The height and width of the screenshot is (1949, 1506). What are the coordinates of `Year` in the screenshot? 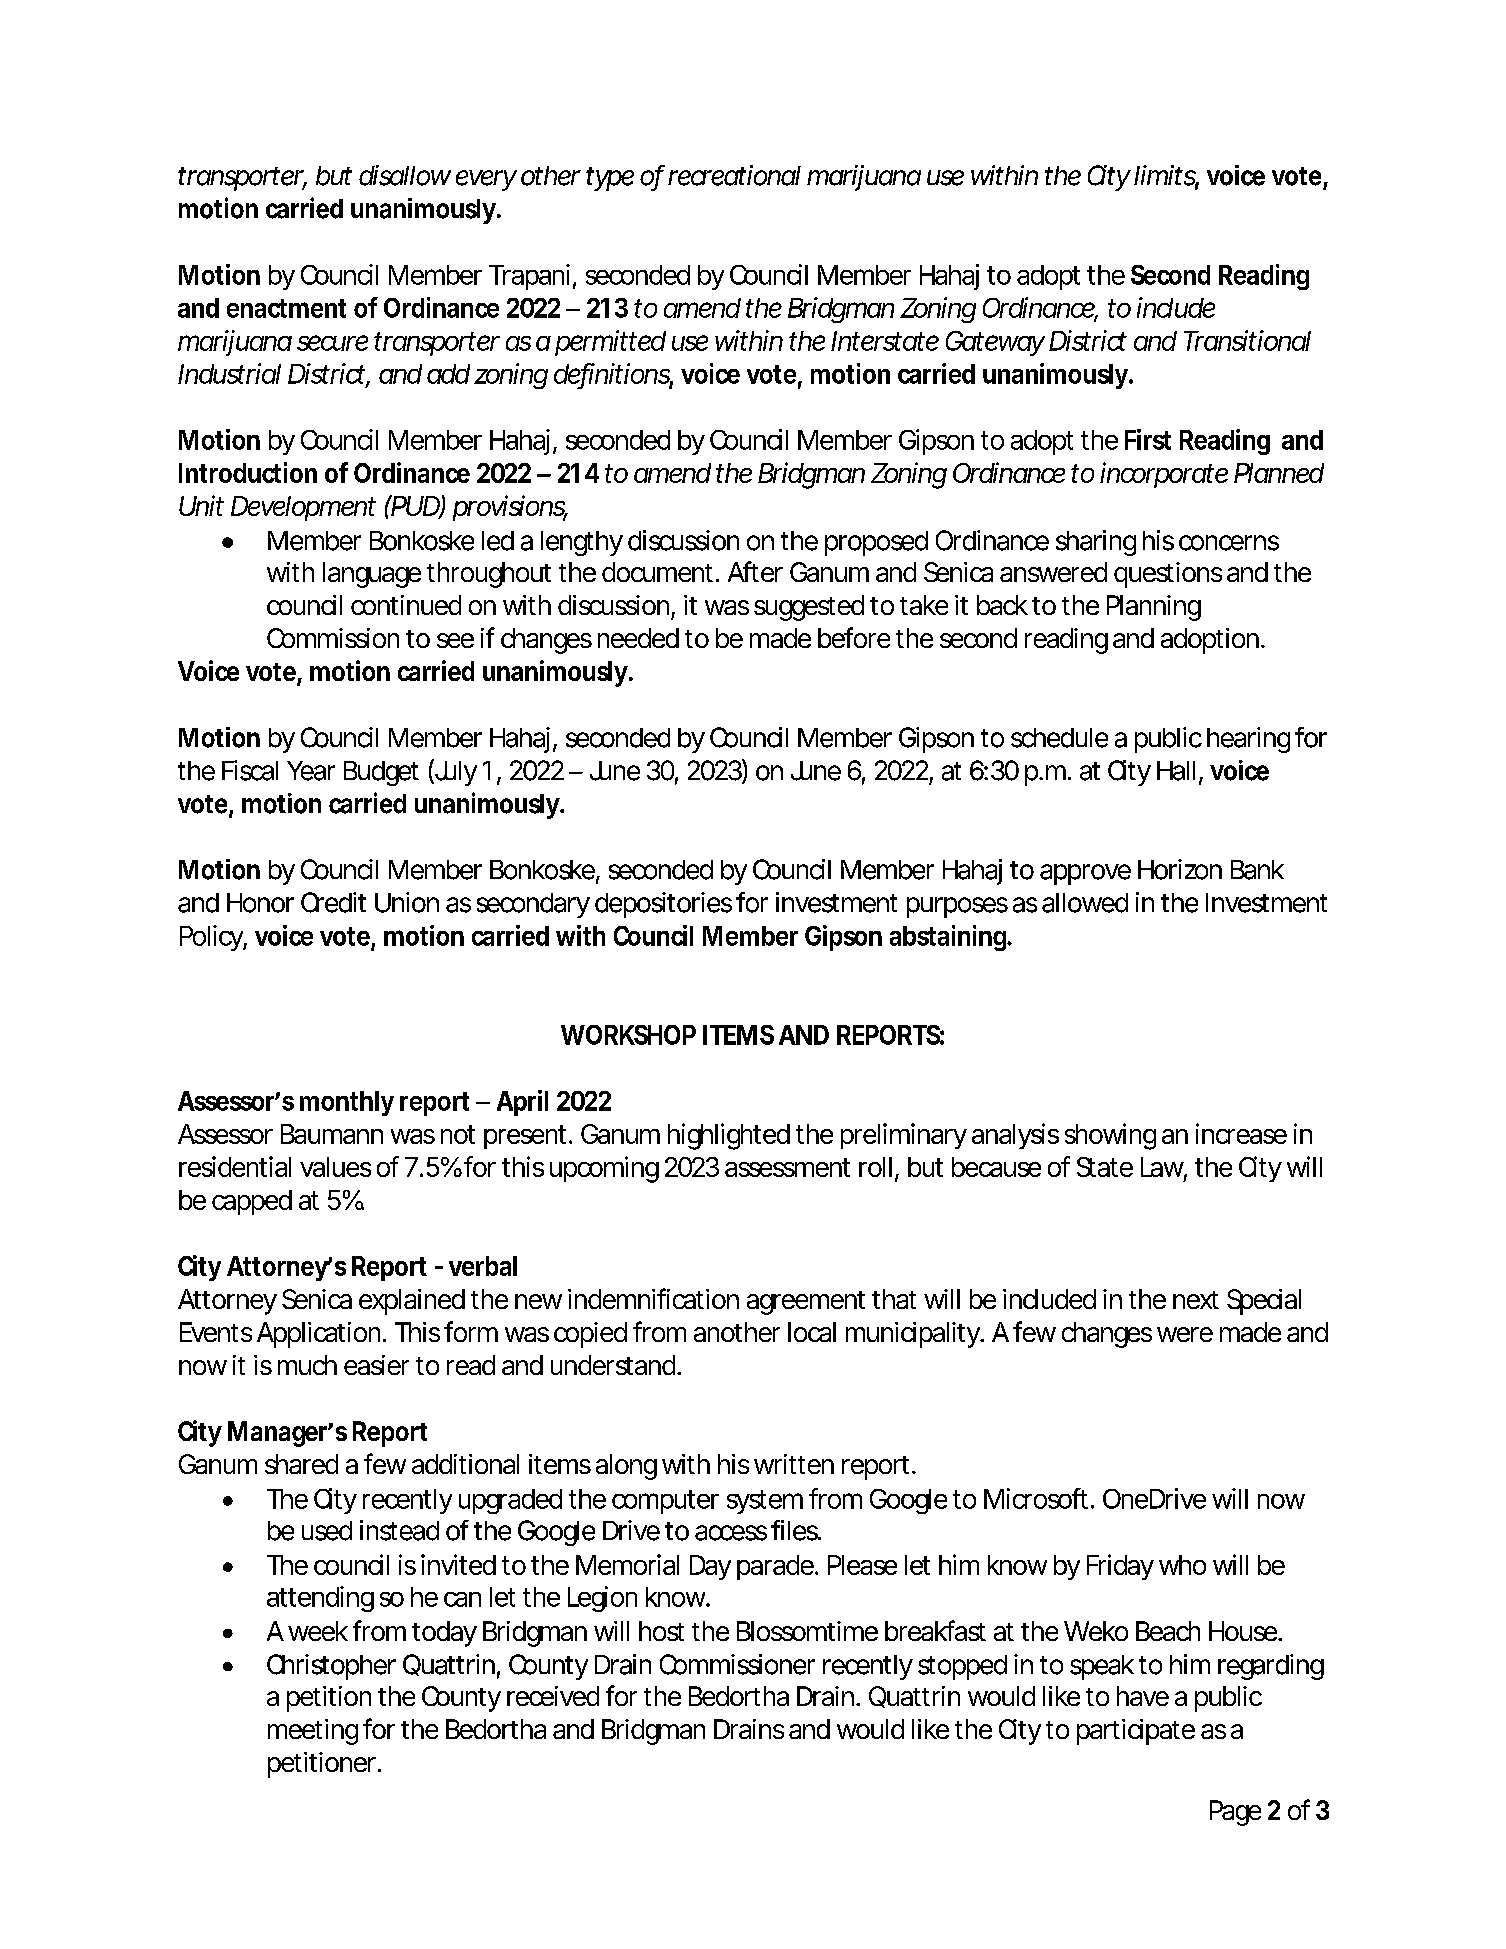 It's located at (311, 771).
